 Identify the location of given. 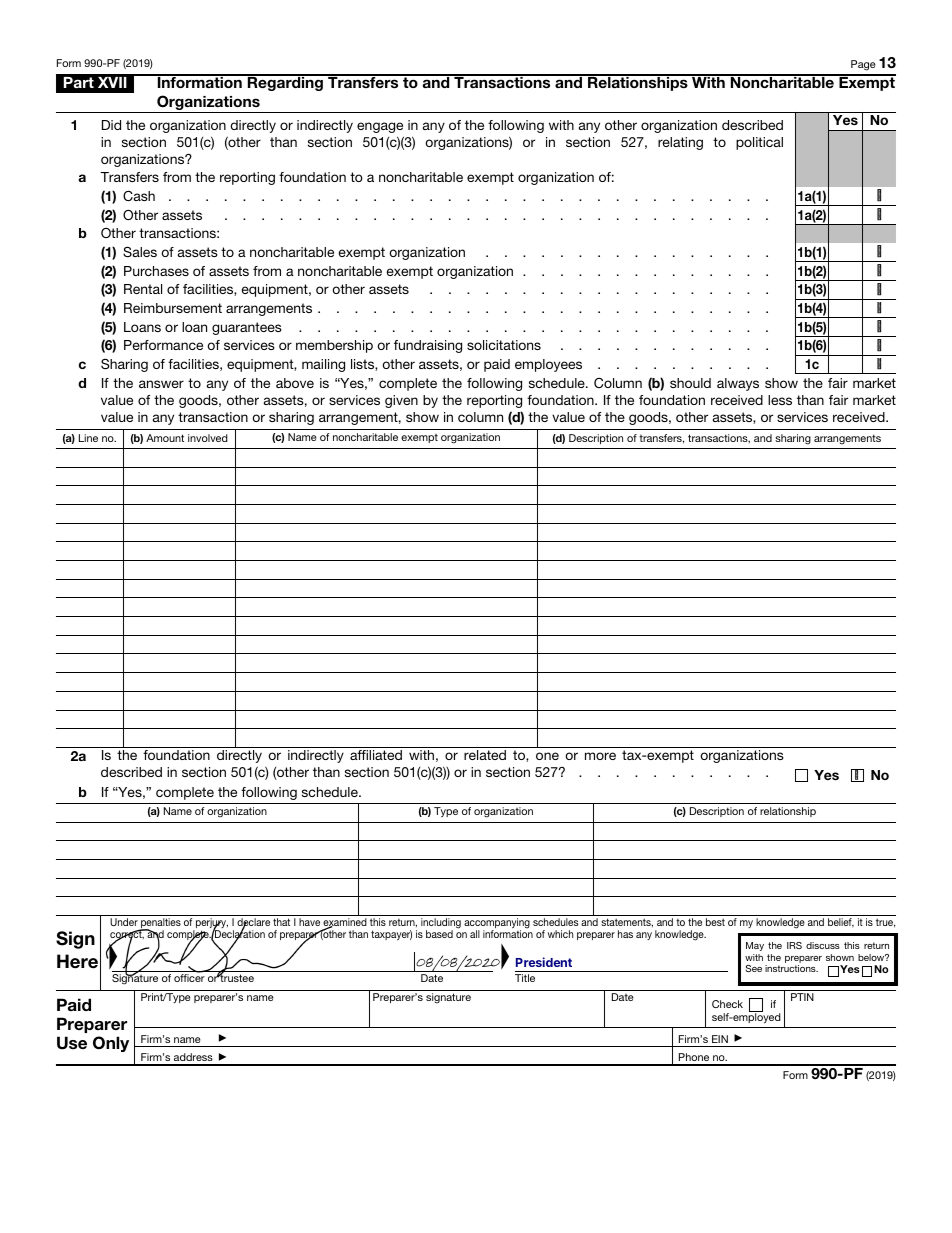
(401, 401).
